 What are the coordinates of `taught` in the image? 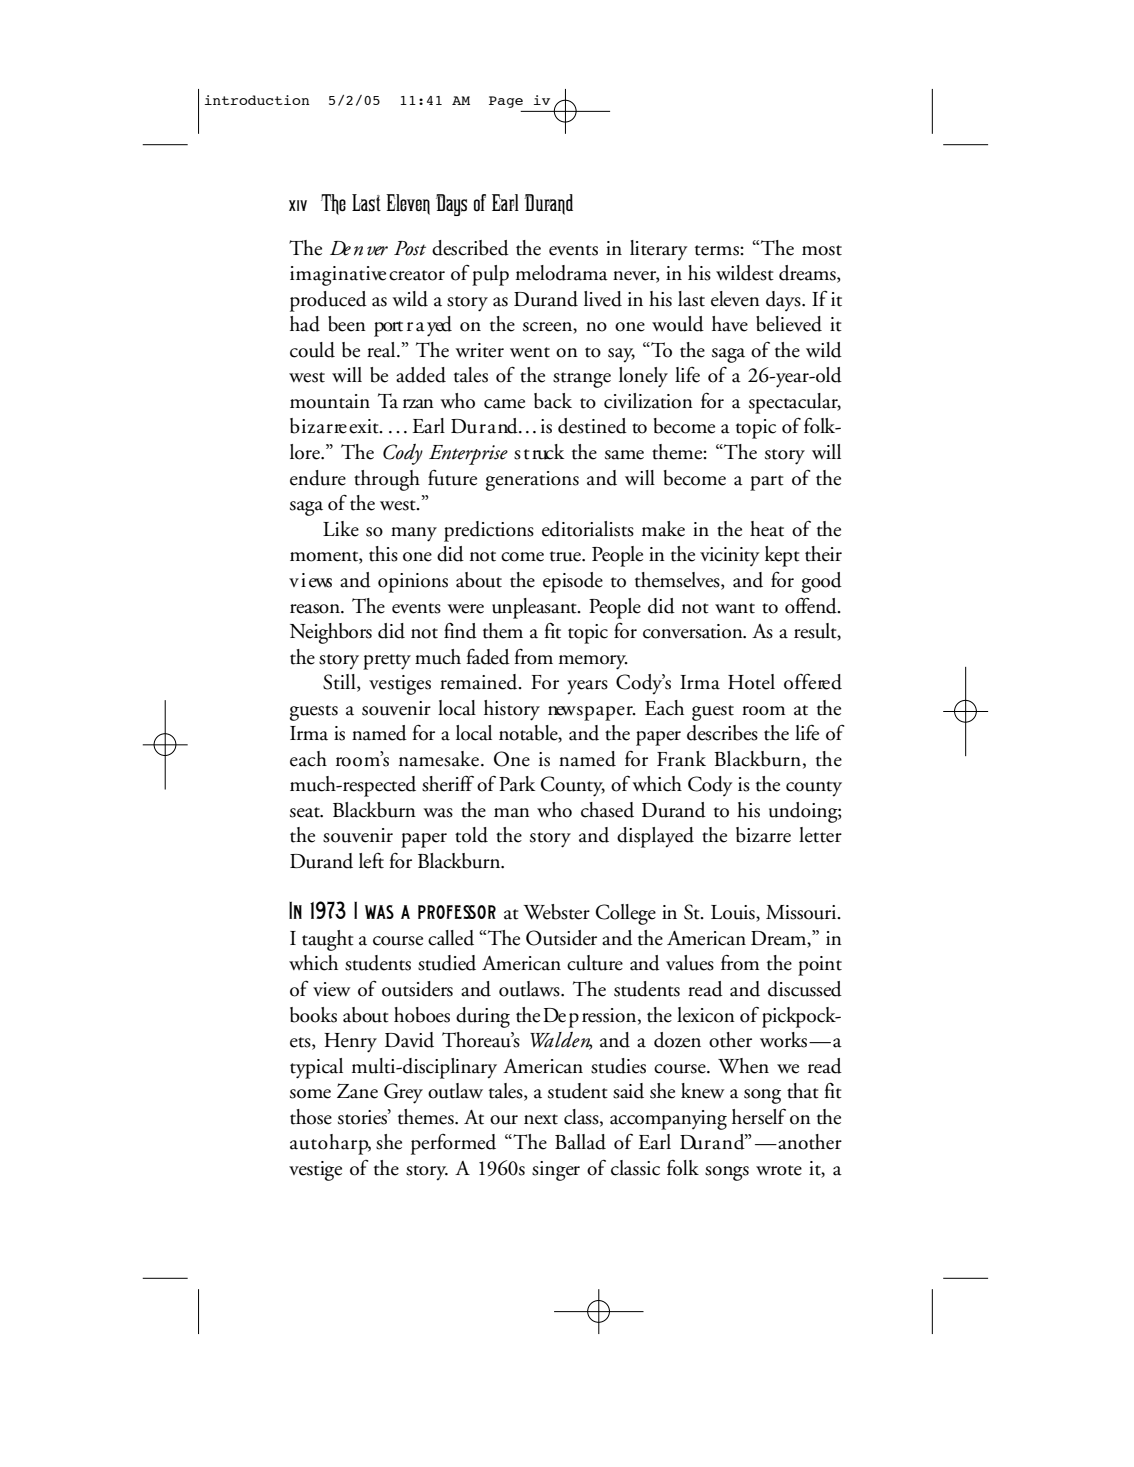 It's located at (328, 940).
